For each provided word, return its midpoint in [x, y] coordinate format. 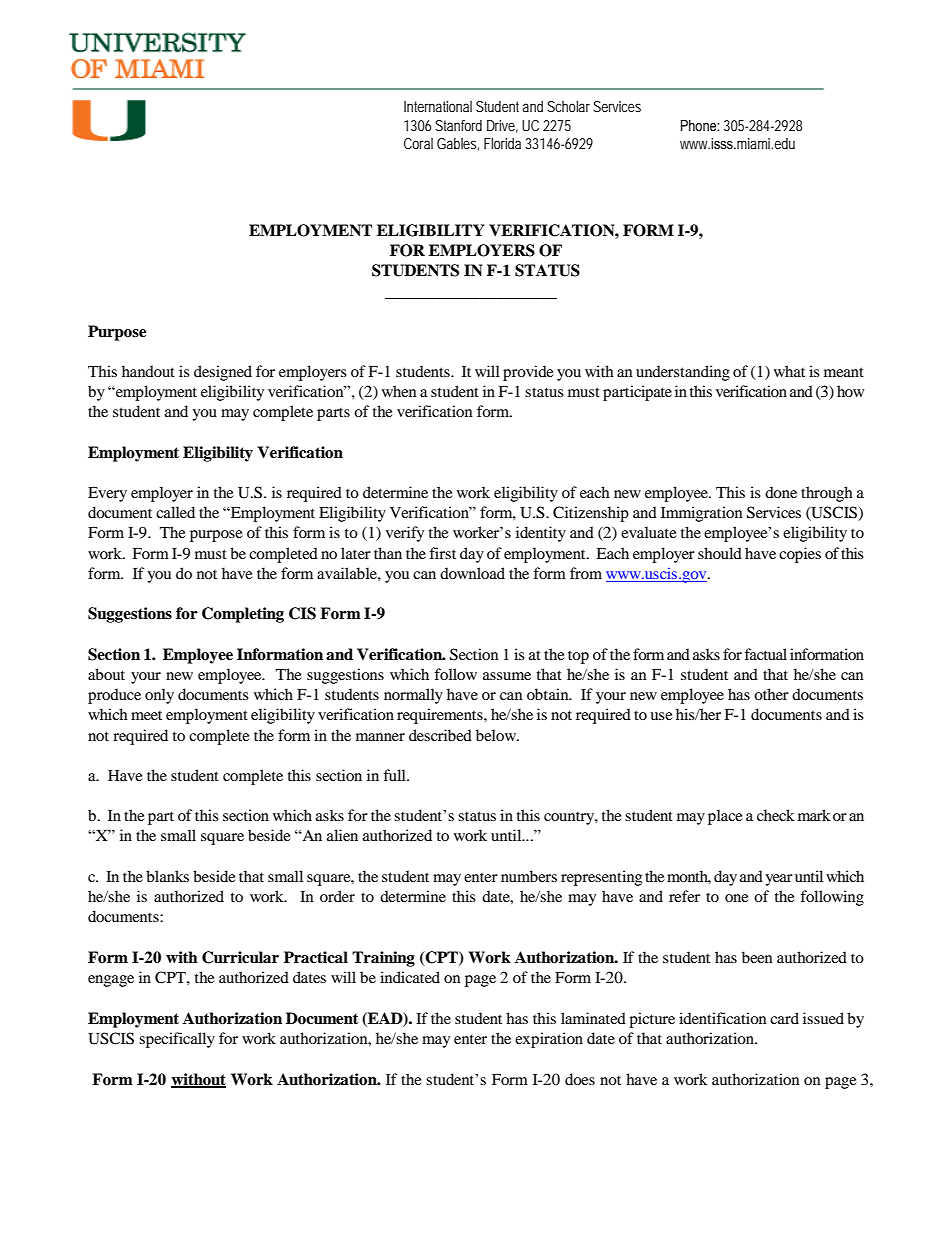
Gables [458, 144]
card [784, 1018]
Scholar [568, 106]
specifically [177, 1040]
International [438, 106]
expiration [549, 1040]
